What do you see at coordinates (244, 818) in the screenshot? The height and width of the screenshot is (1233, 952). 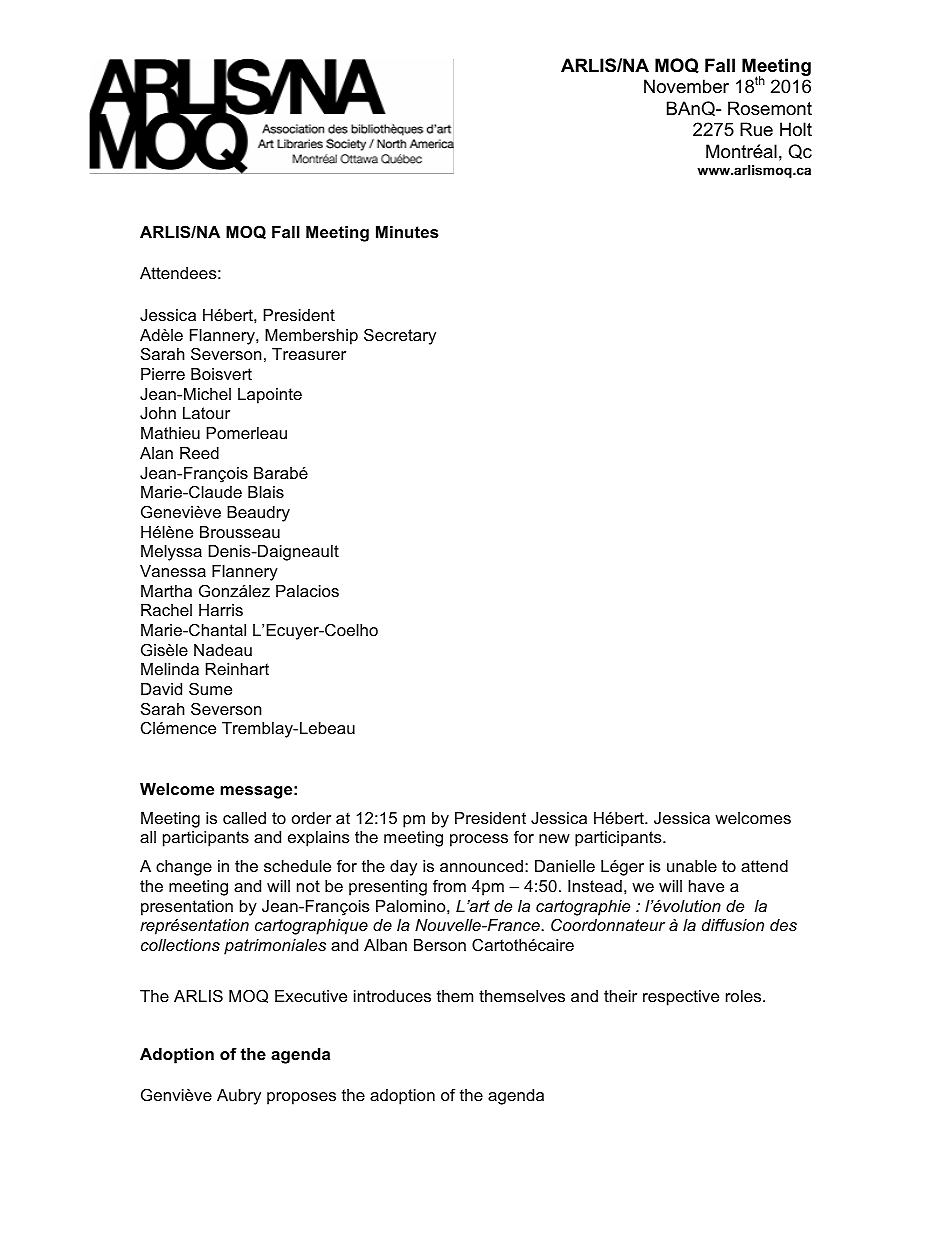 I see `called` at bounding box center [244, 818].
